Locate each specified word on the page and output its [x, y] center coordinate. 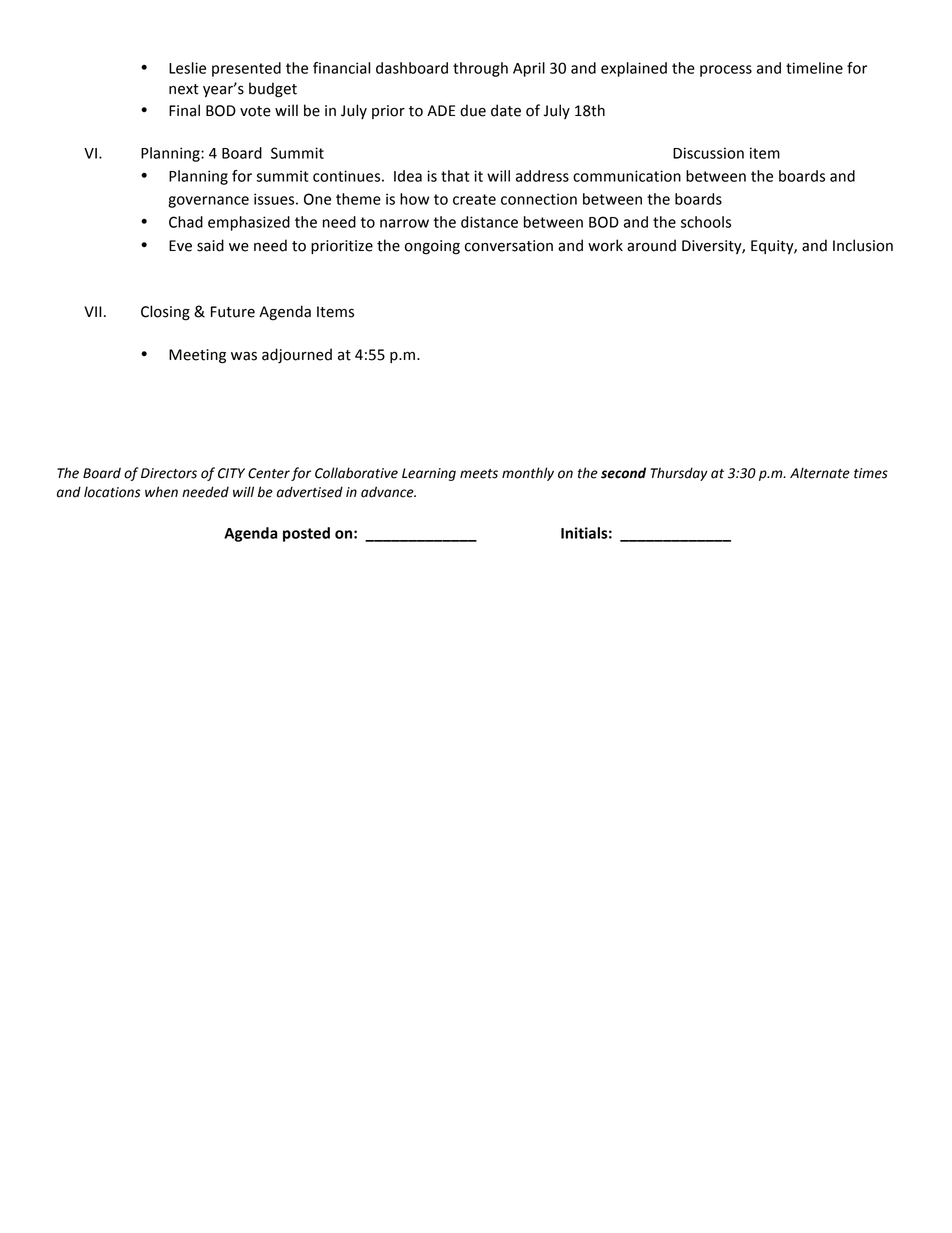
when [161, 492]
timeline [814, 68]
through [480, 69]
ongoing [432, 247]
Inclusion [863, 245]
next [184, 89]
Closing [165, 313]
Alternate [820, 473]
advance [388, 492]
